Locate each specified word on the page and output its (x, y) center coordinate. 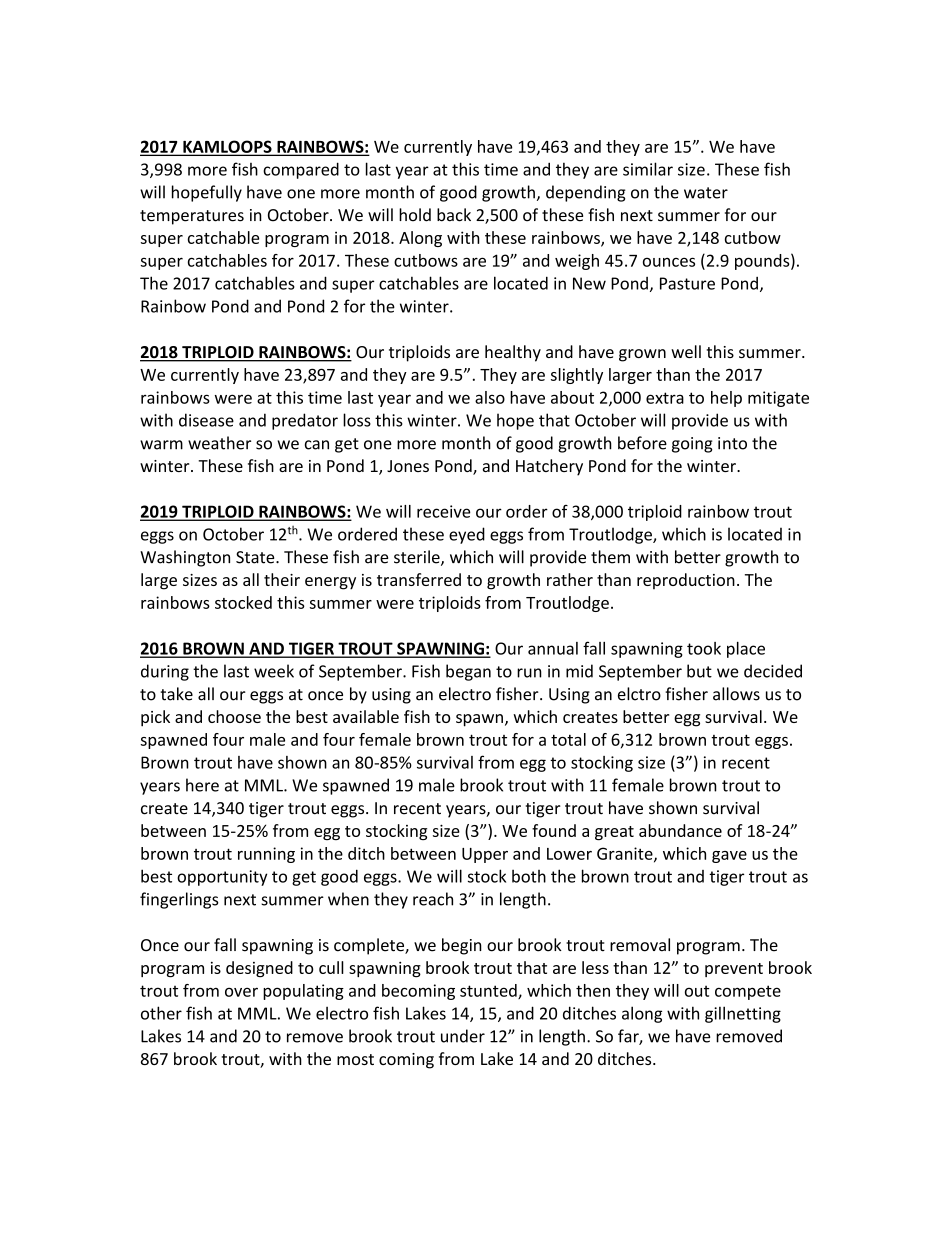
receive (444, 511)
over (241, 992)
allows (736, 694)
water (706, 193)
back (454, 215)
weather (219, 443)
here (202, 785)
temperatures (192, 217)
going (692, 445)
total (568, 739)
